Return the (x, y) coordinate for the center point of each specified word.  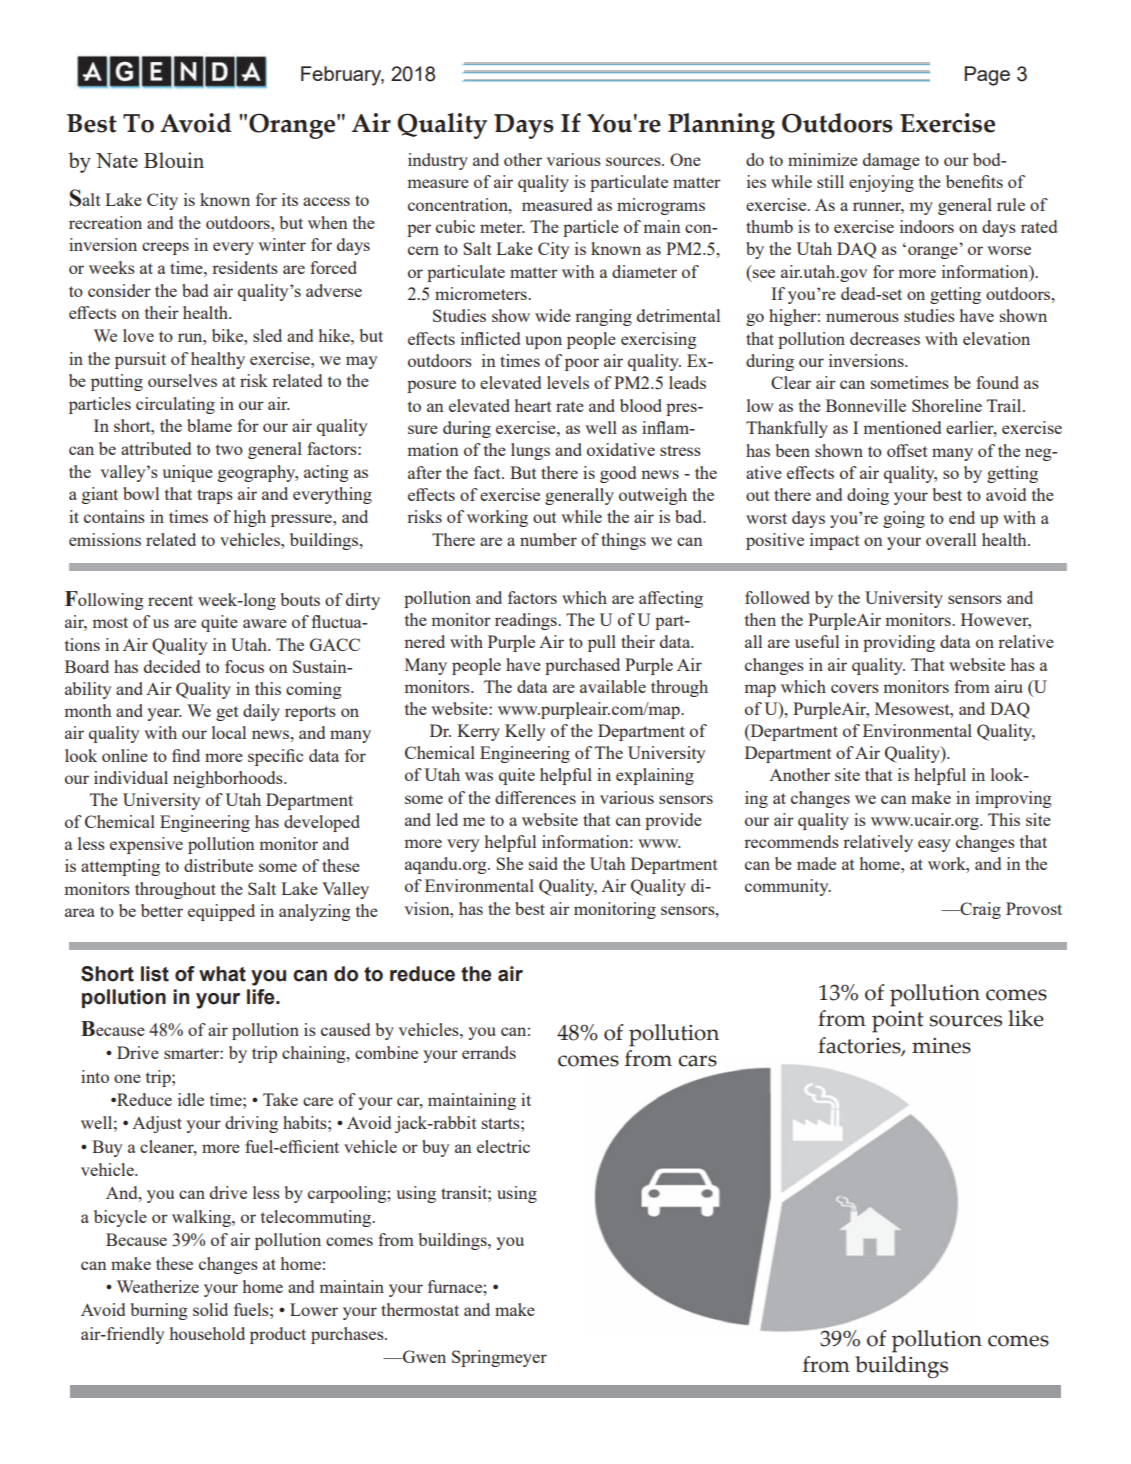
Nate (117, 160)
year (164, 714)
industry (438, 161)
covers (855, 688)
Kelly (525, 732)
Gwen (423, 1356)
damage (891, 161)
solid (210, 1309)
